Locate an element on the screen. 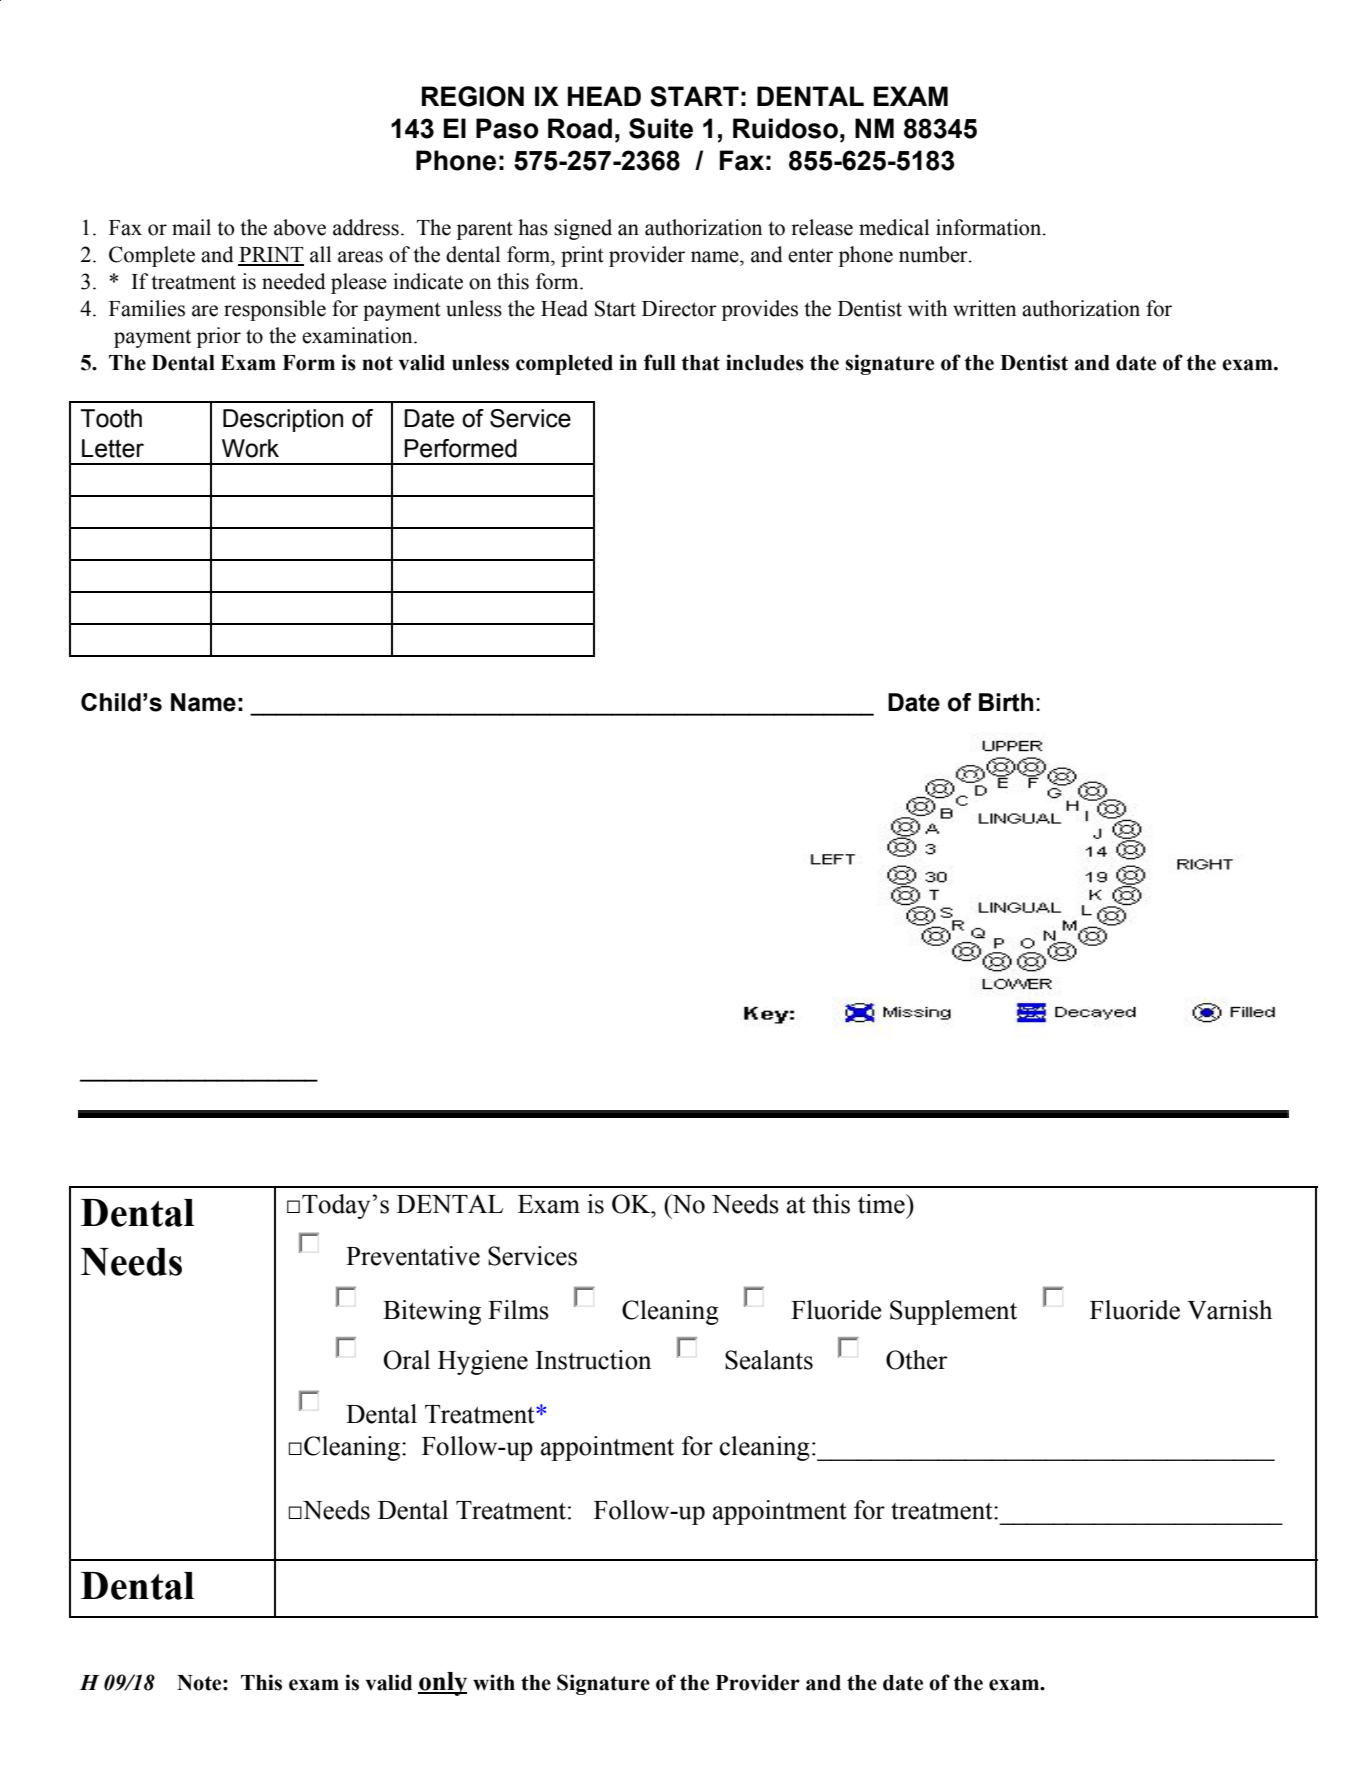 This screenshot has width=1371, height=1774. number is located at coordinates (934, 254).
